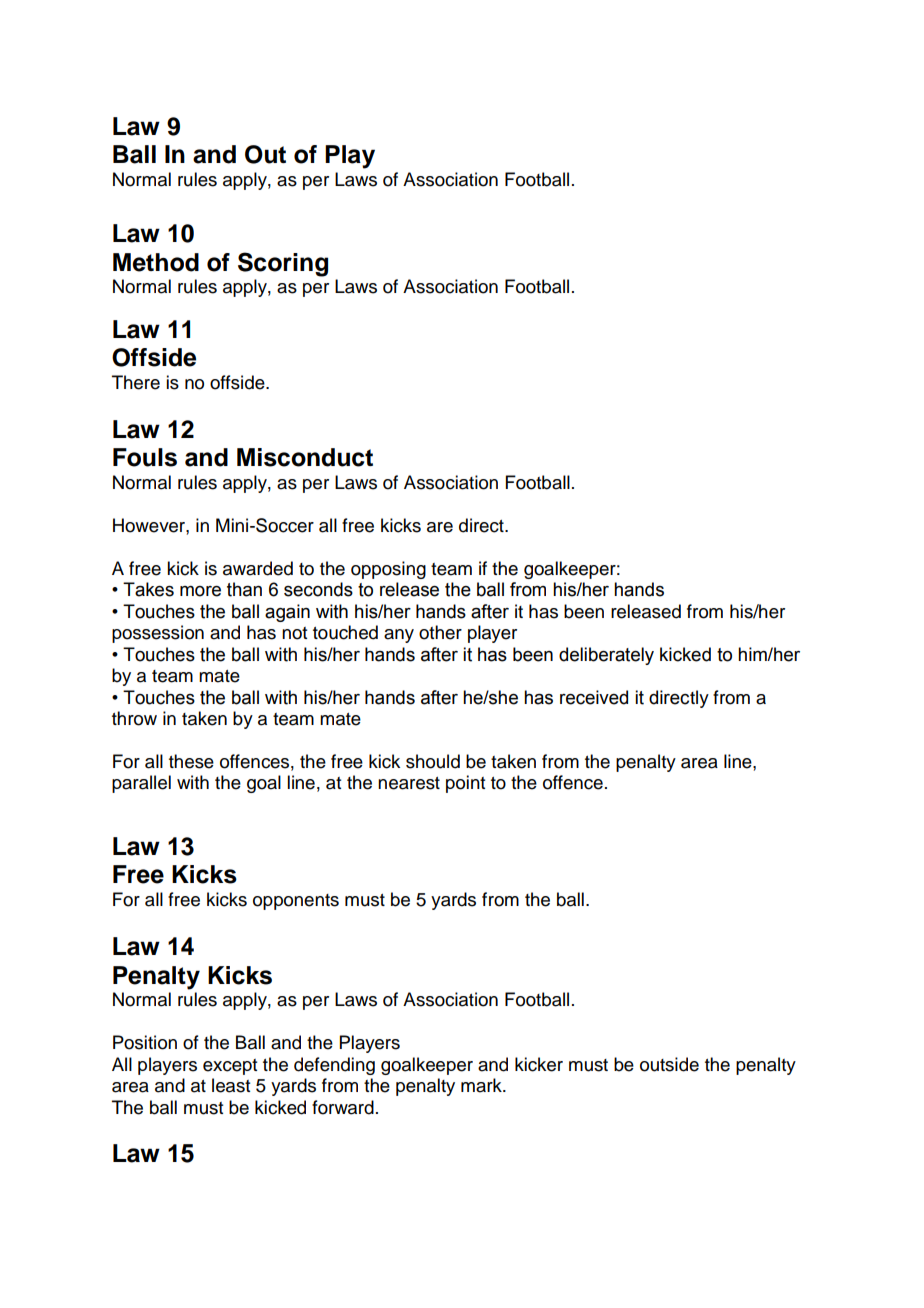  What do you see at coordinates (283, 264) in the page?
I see `Scoring` at bounding box center [283, 264].
